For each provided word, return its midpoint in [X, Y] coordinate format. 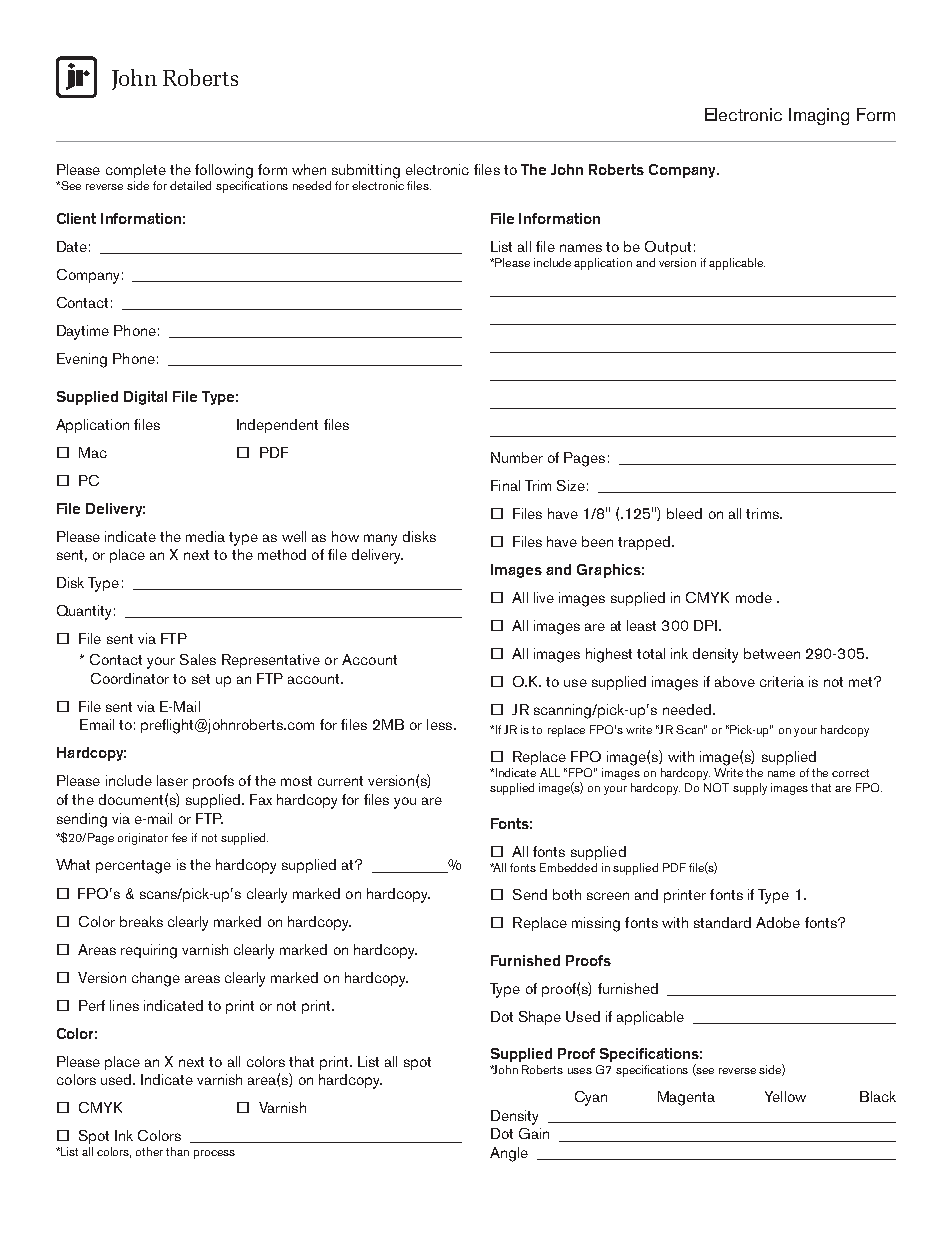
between [772, 653]
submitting [366, 171]
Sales [198, 659]
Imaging [819, 116]
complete [136, 171]
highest [609, 655]
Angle [509, 1154]
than [177, 1151]
